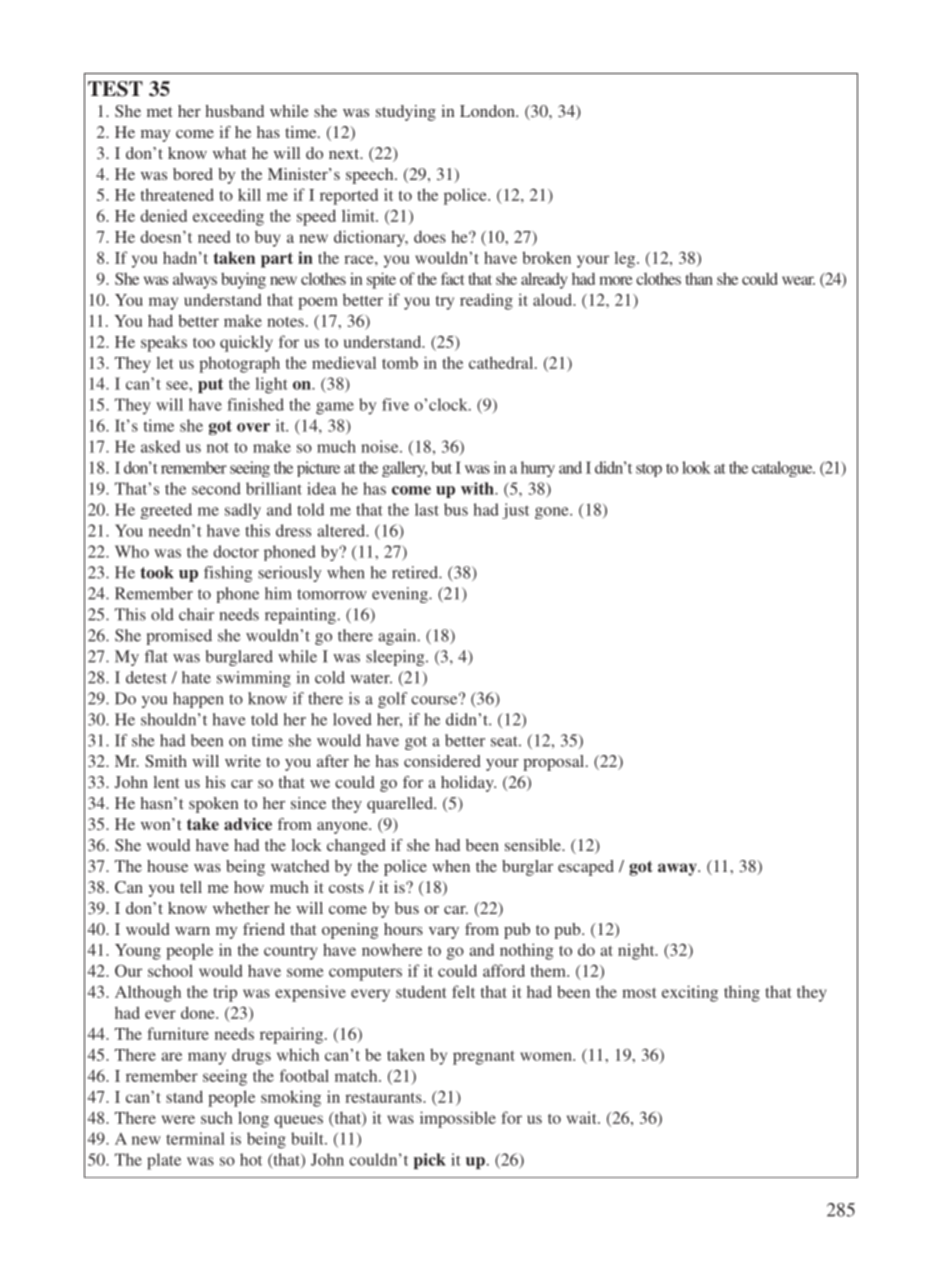  Describe the element at coordinates (699, 278) in the screenshot. I see `than` at that location.
